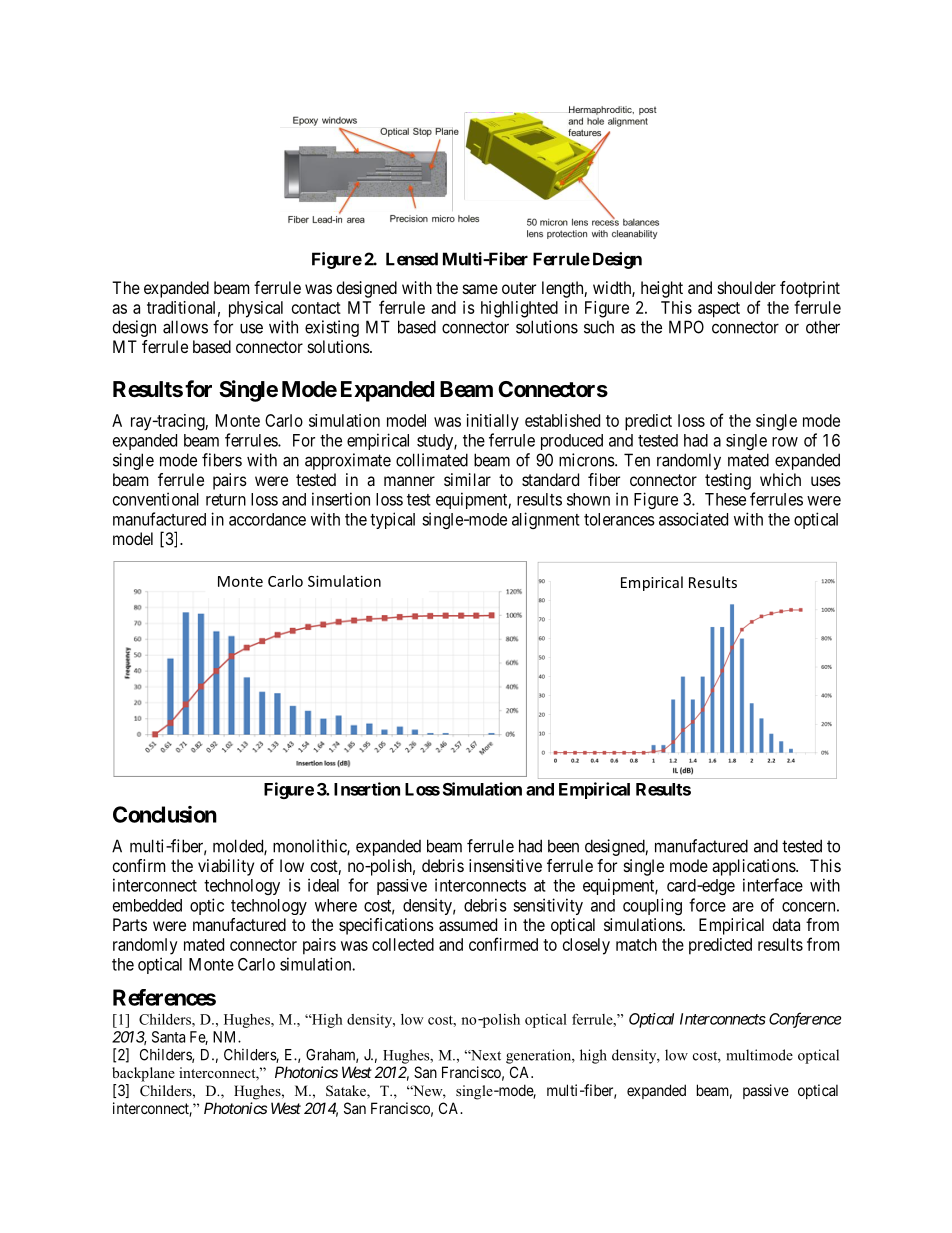 Image resolution: width=952 pixels, height=1233 pixels. I want to click on Conclusion, so click(165, 814).
